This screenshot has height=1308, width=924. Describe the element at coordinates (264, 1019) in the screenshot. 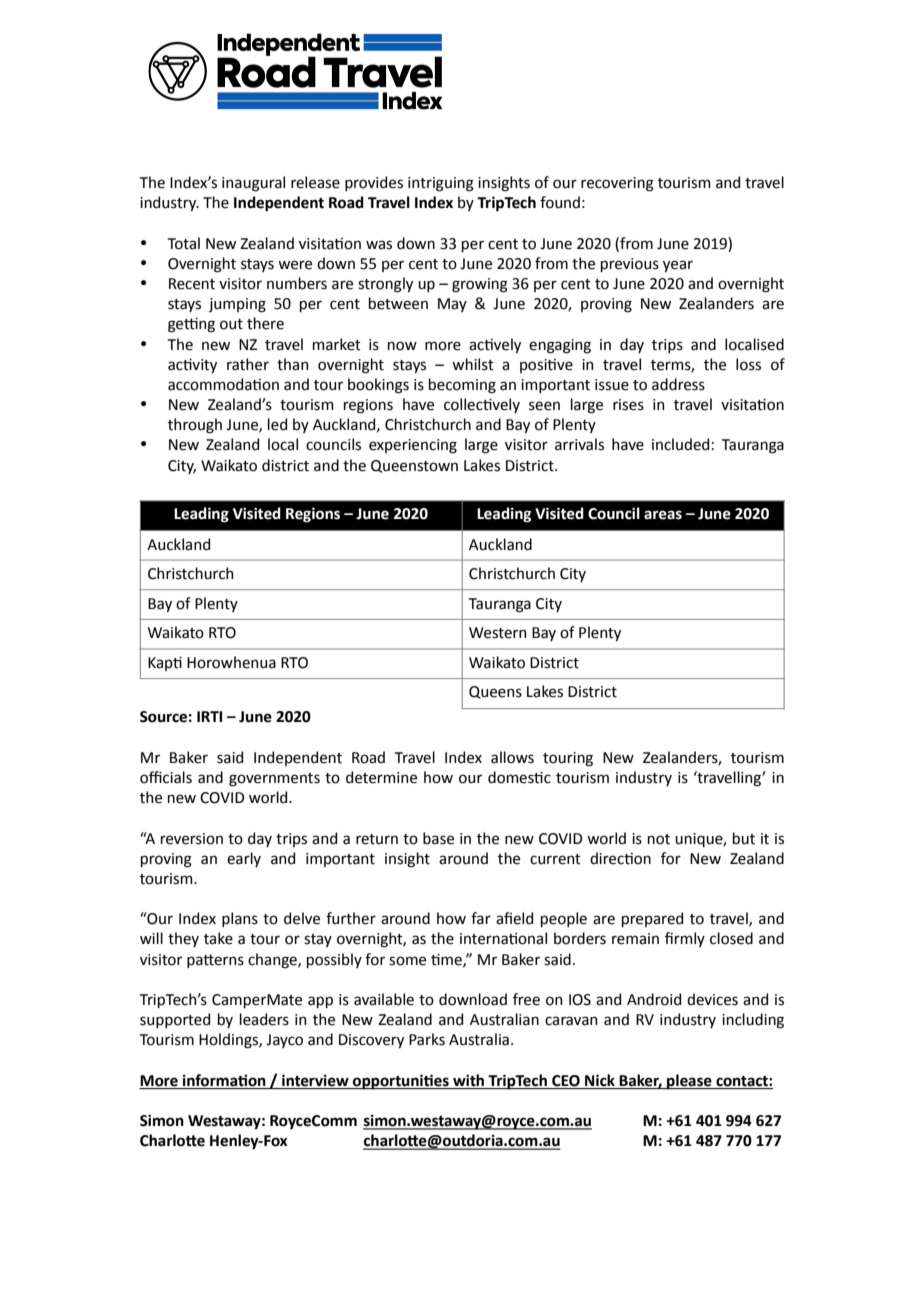

I see `leaders` at that location.
